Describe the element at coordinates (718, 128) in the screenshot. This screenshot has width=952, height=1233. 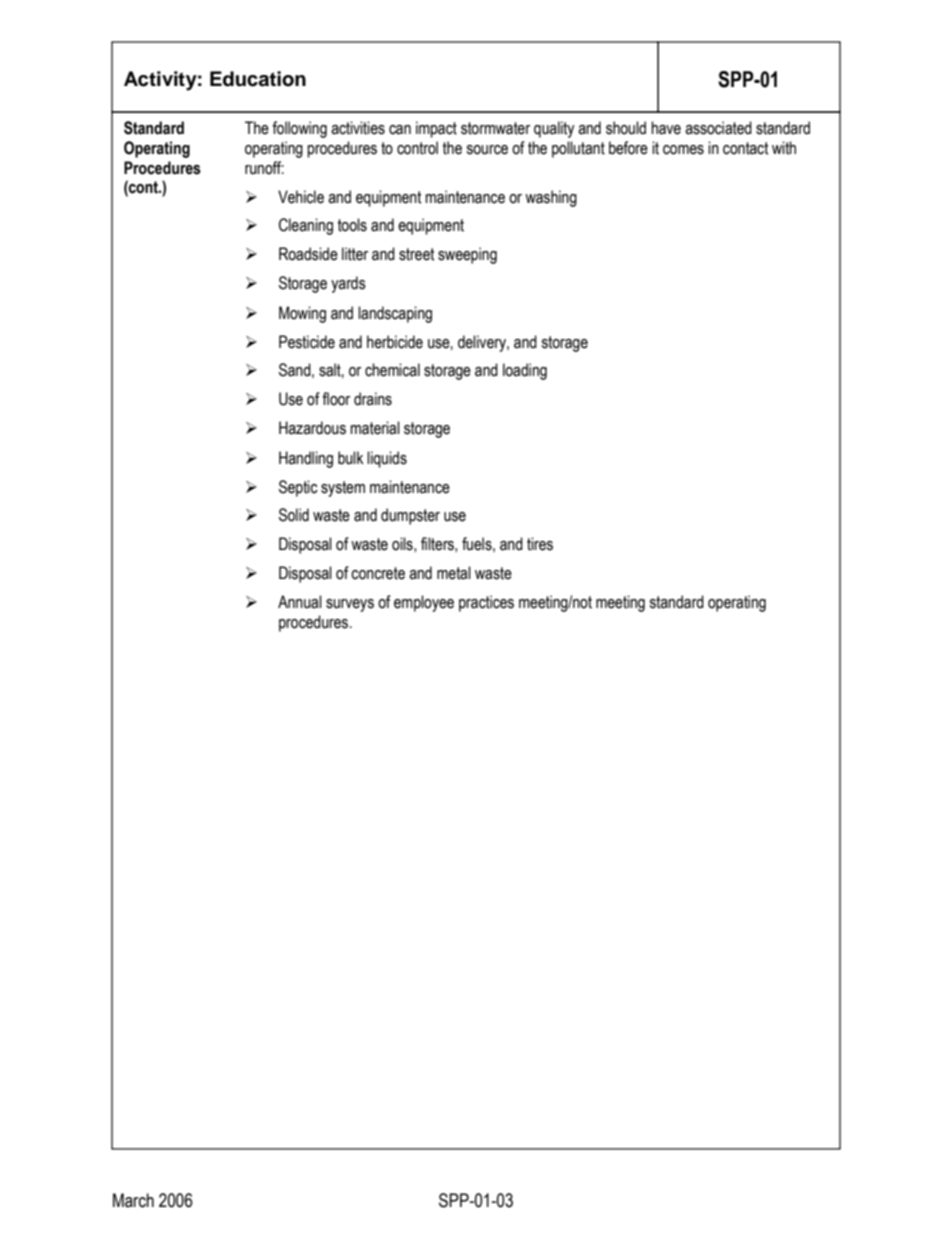
I see `associated` at that location.
